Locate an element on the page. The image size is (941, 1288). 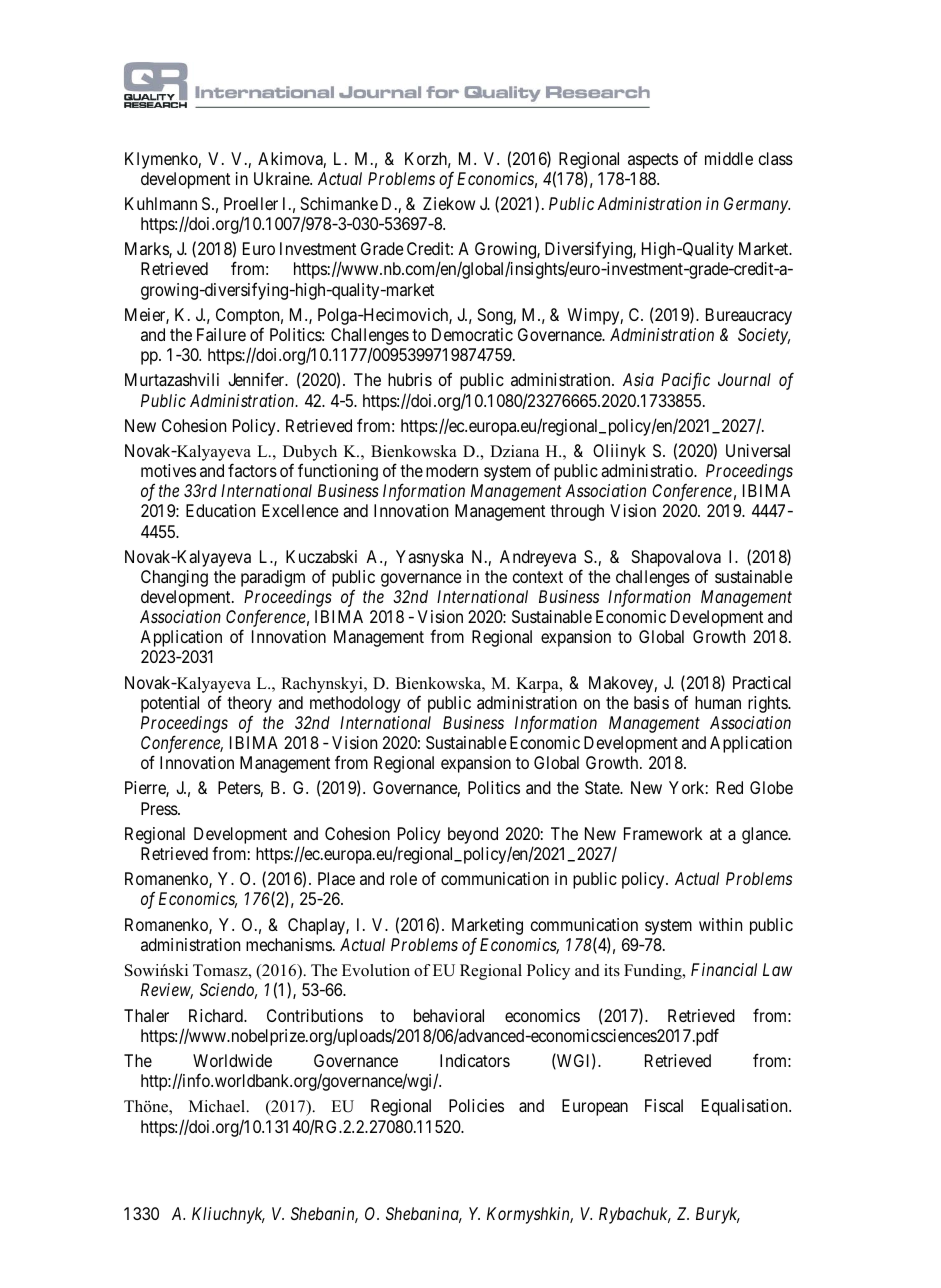
aspects is located at coordinates (653, 161).
